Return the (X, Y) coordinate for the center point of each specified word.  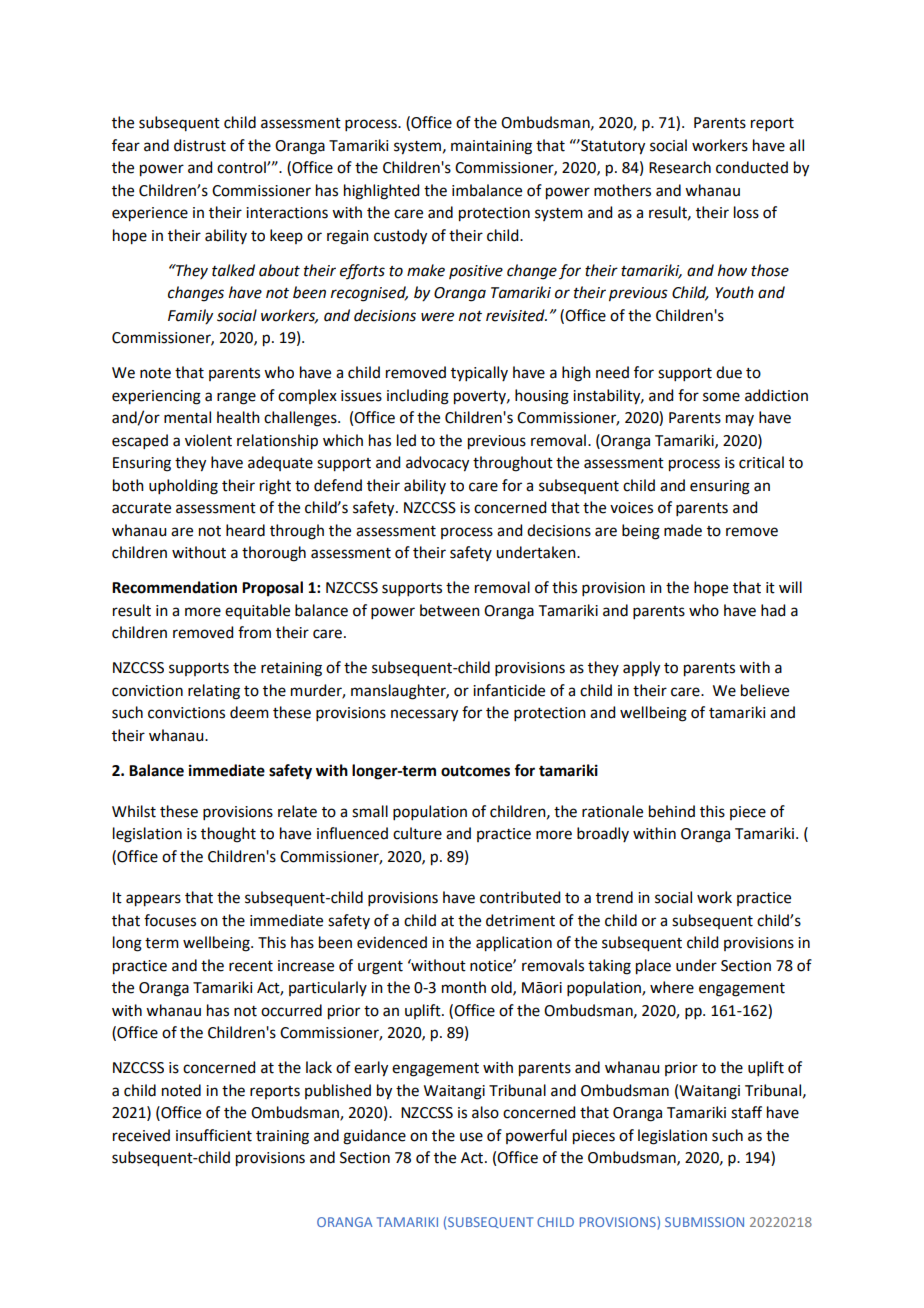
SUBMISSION (704, 1222)
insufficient (214, 1135)
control (242, 167)
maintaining (491, 147)
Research (680, 167)
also (485, 1112)
